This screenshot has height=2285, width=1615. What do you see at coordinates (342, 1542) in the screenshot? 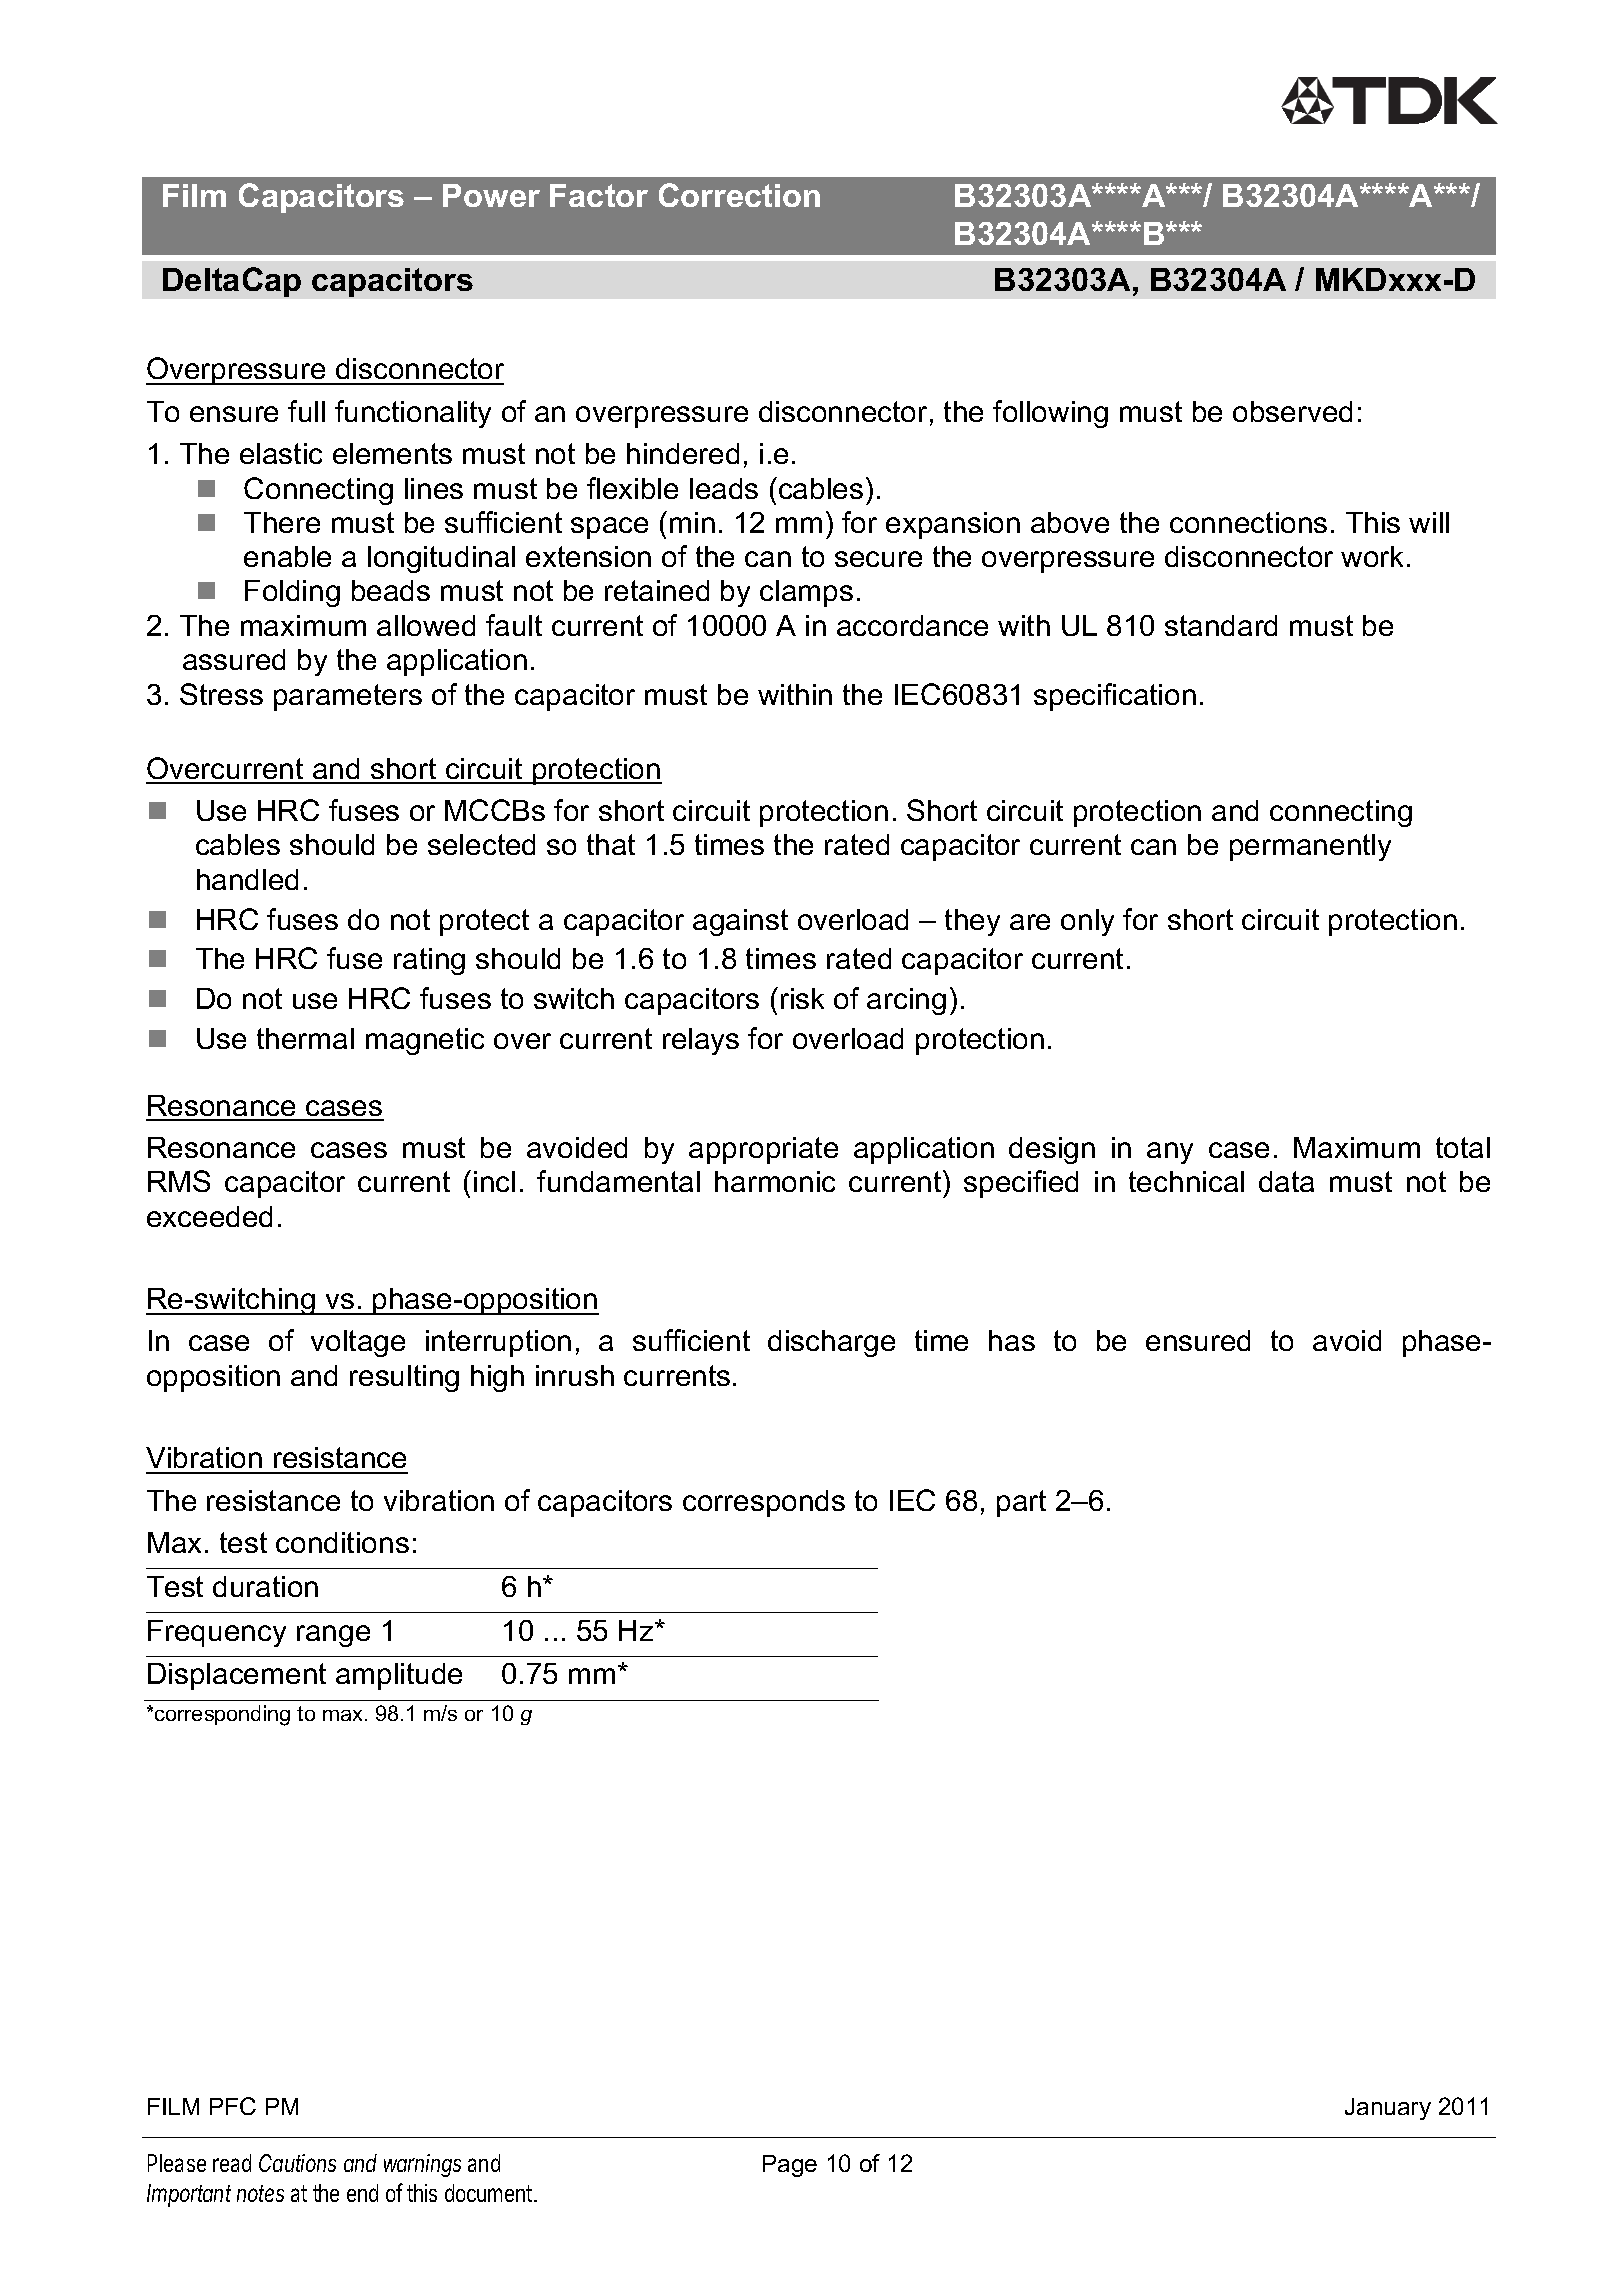
I see `conditions` at bounding box center [342, 1542].
